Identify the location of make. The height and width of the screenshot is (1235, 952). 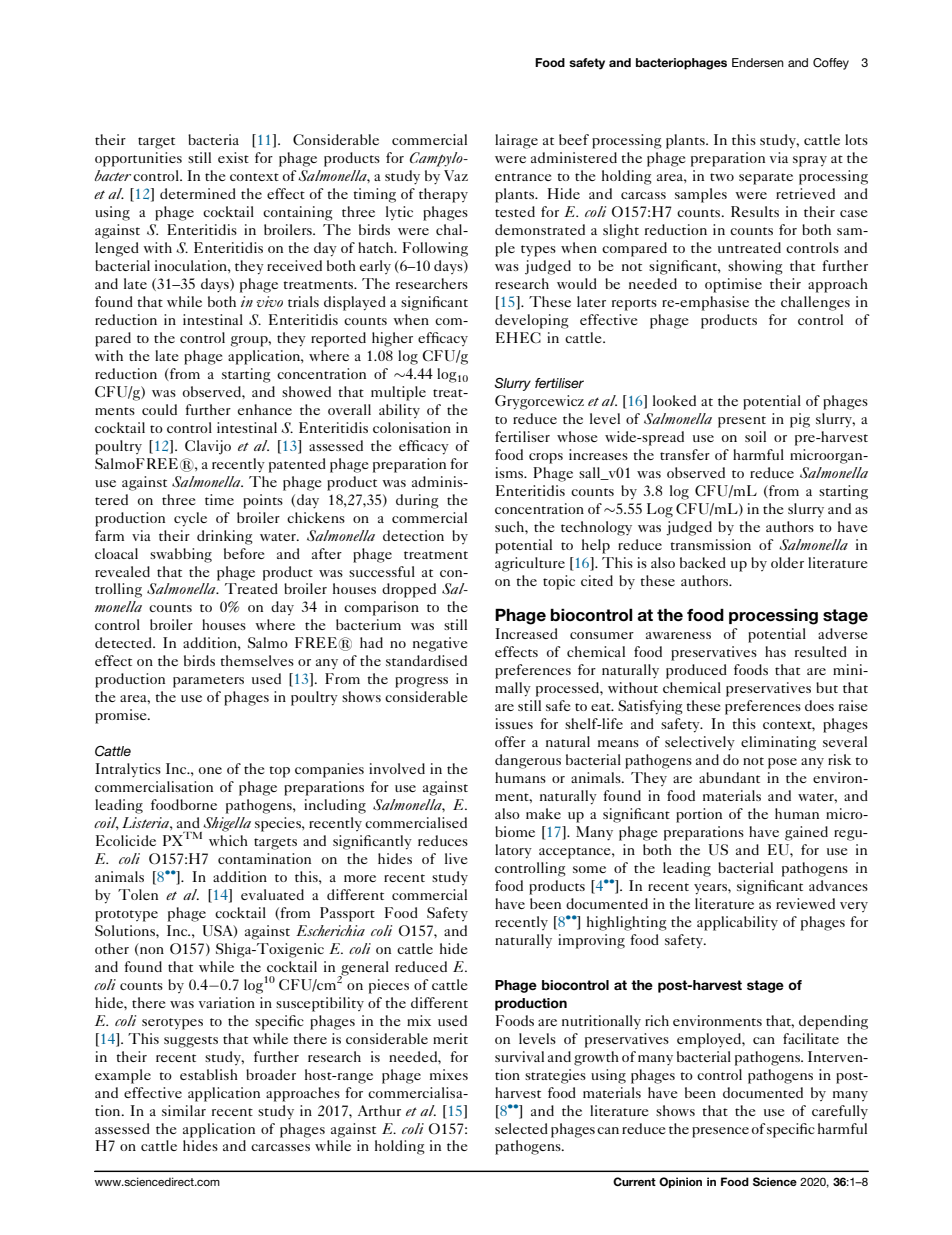
(543, 813).
